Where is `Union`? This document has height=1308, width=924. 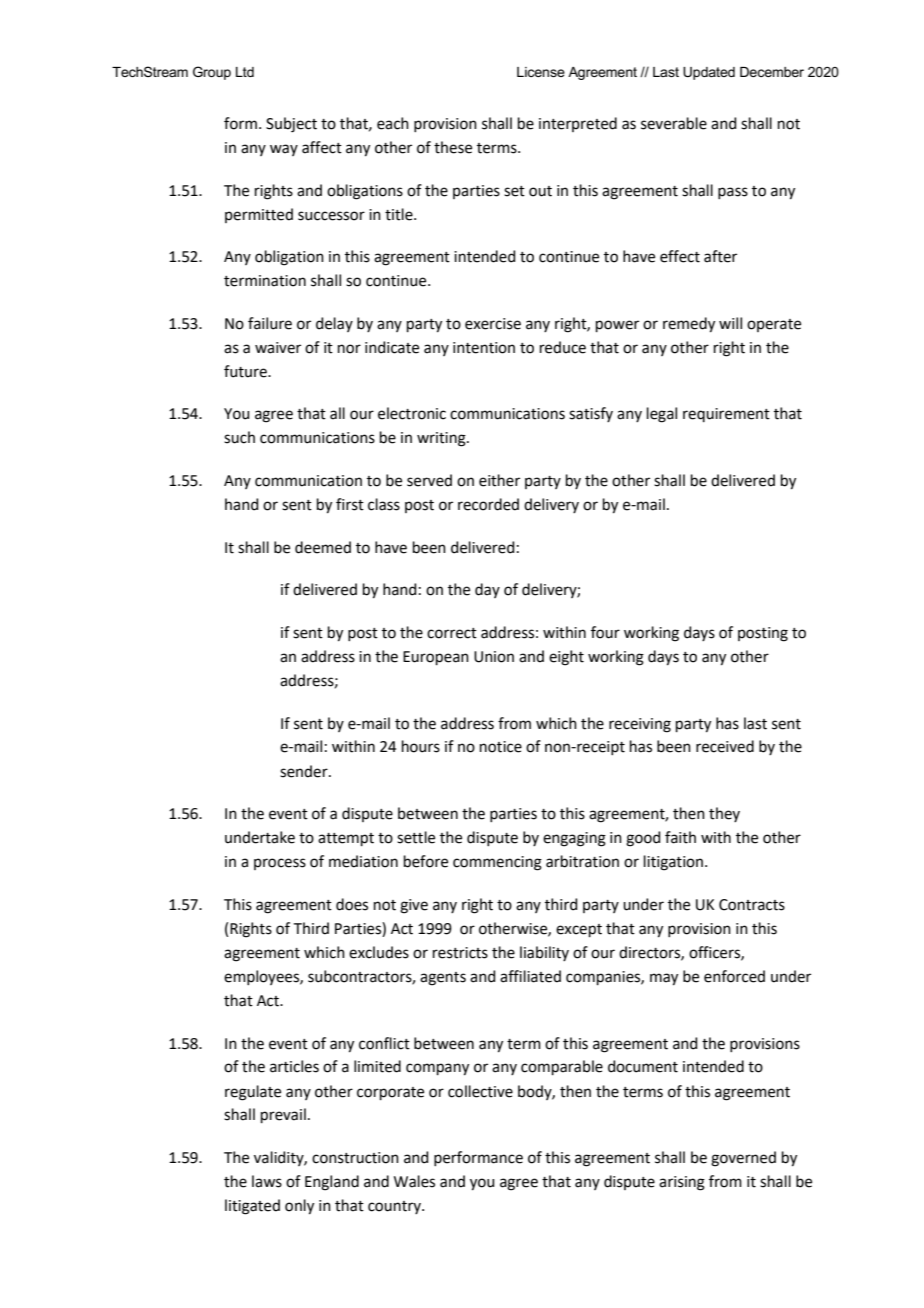 Union is located at coordinates (494, 657).
